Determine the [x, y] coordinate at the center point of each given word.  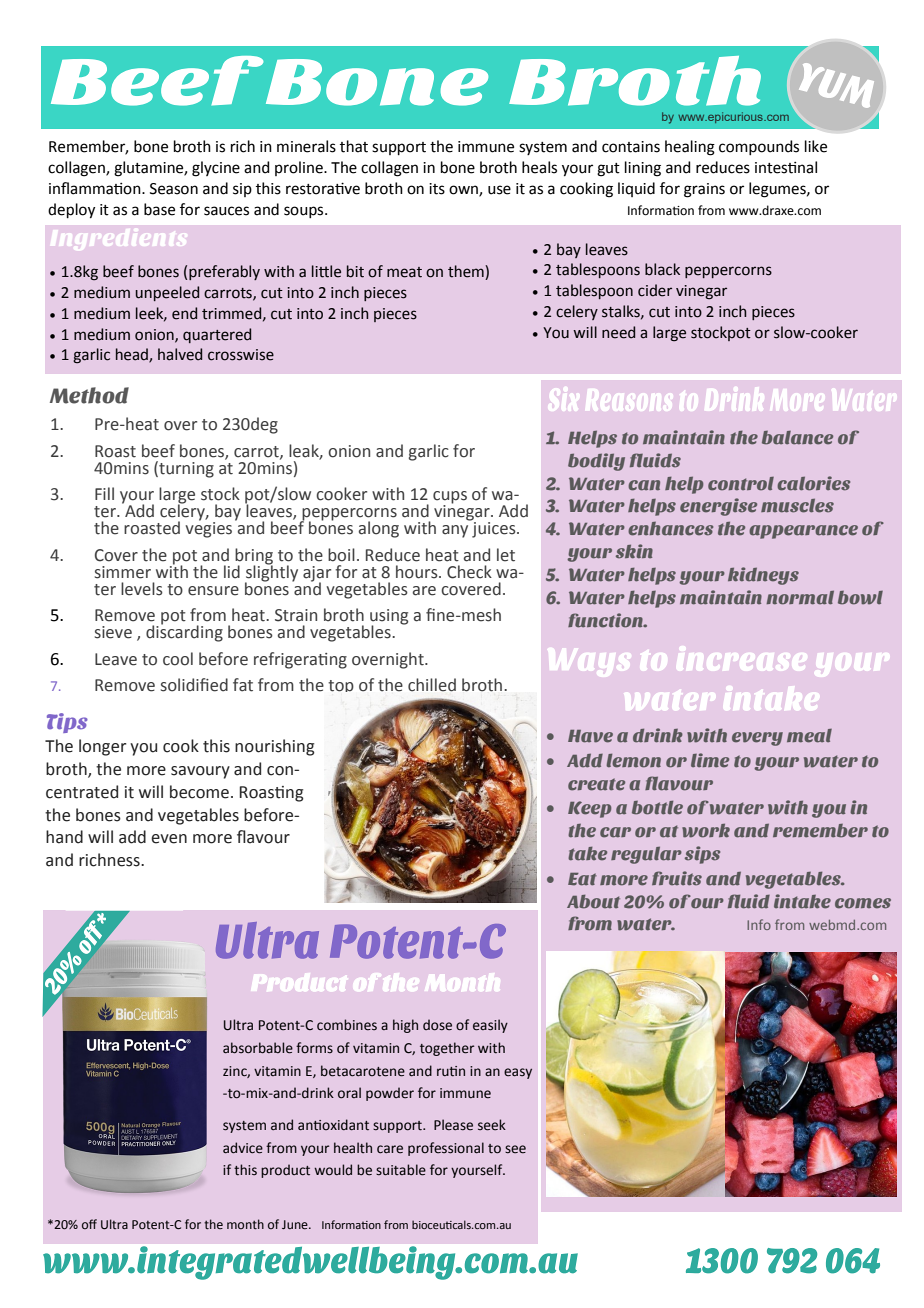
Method [89, 395]
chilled [432, 685]
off [89, 1224]
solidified [194, 685]
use [499, 190]
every [757, 739]
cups [450, 498]
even [169, 839]
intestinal [786, 167]
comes [863, 903]
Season [174, 189]
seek [492, 1125]
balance [797, 438]
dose [437, 1025]
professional [446, 1149]
